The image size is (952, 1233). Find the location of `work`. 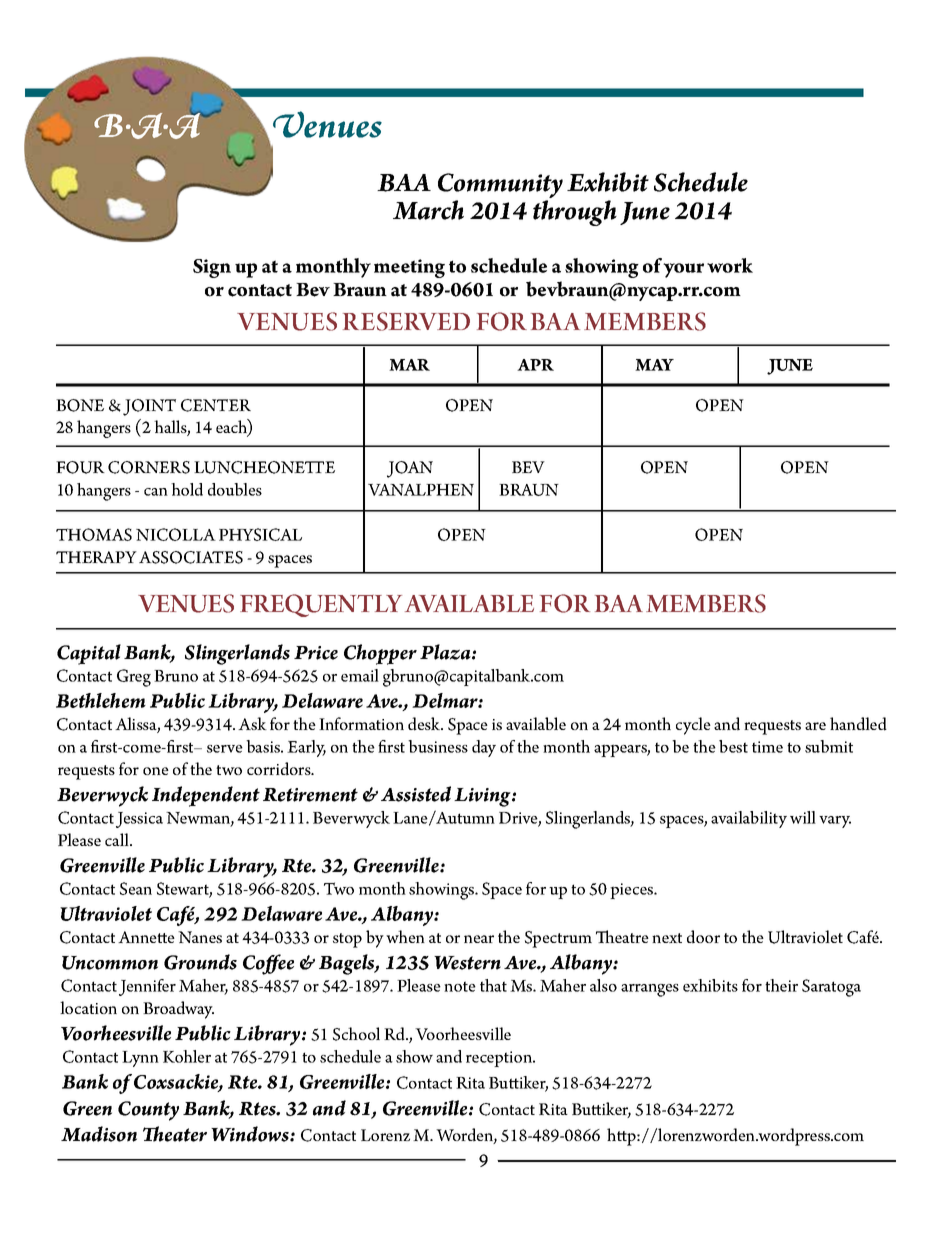

work is located at coordinates (730, 265).
